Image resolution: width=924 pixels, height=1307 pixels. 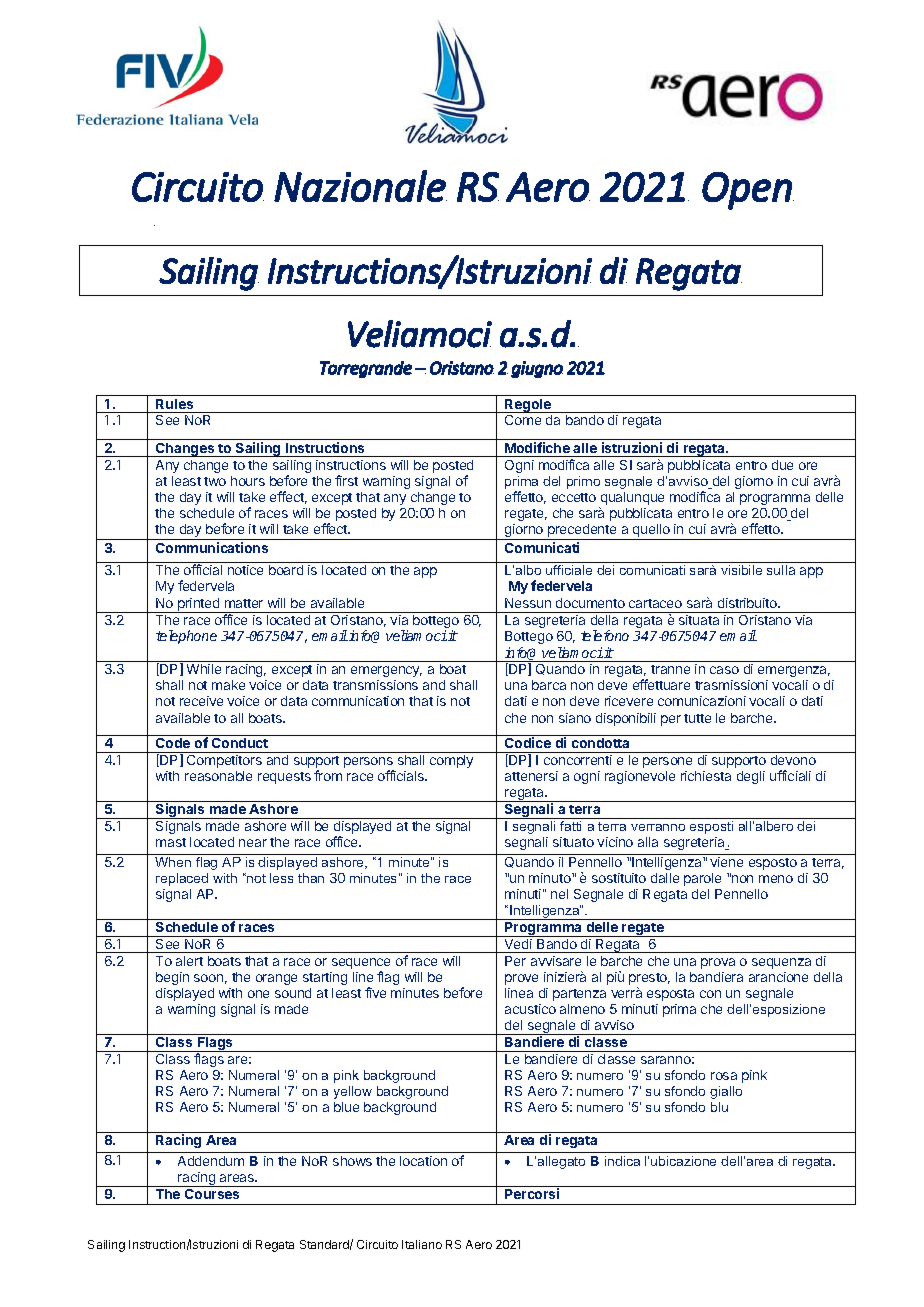 I want to click on notice, so click(x=245, y=570).
